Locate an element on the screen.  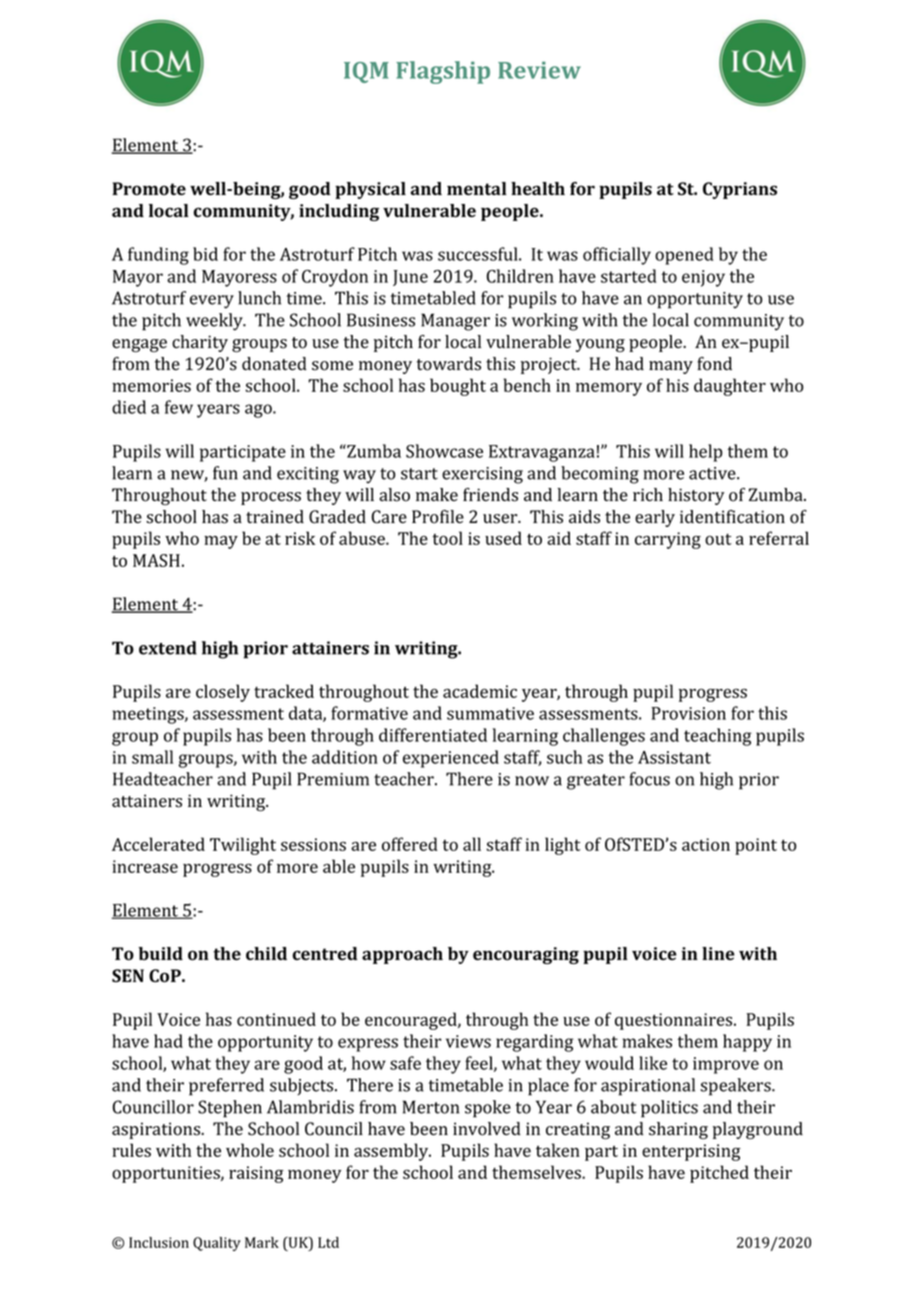
build is located at coordinates (160, 953).
